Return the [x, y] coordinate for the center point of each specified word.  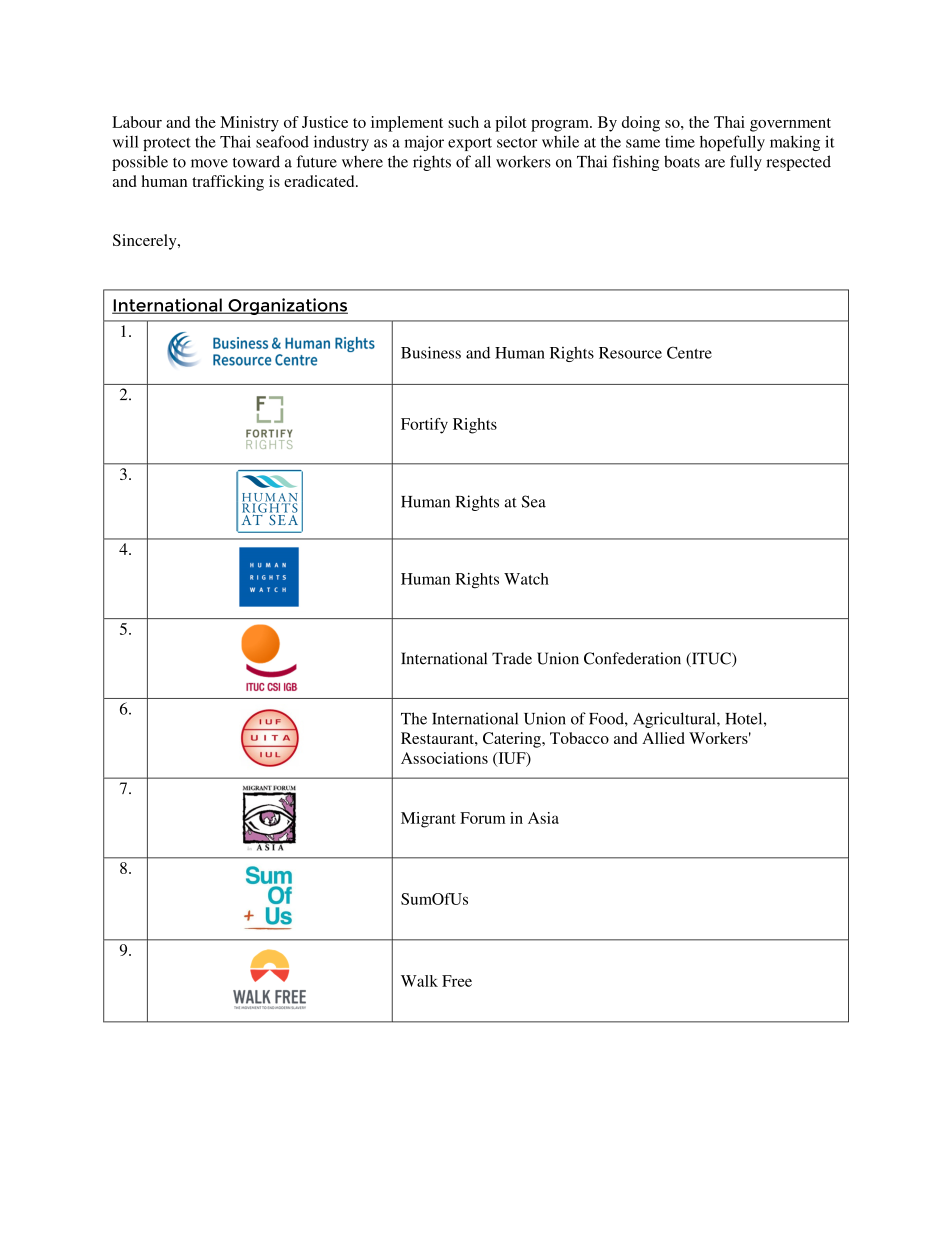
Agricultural [675, 720]
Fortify [424, 426]
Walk [419, 981]
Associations [444, 758]
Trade [512, 658]
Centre [689, 352]
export [470, 144]
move [209, 163]
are [715, 163]
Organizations [287, 306]
